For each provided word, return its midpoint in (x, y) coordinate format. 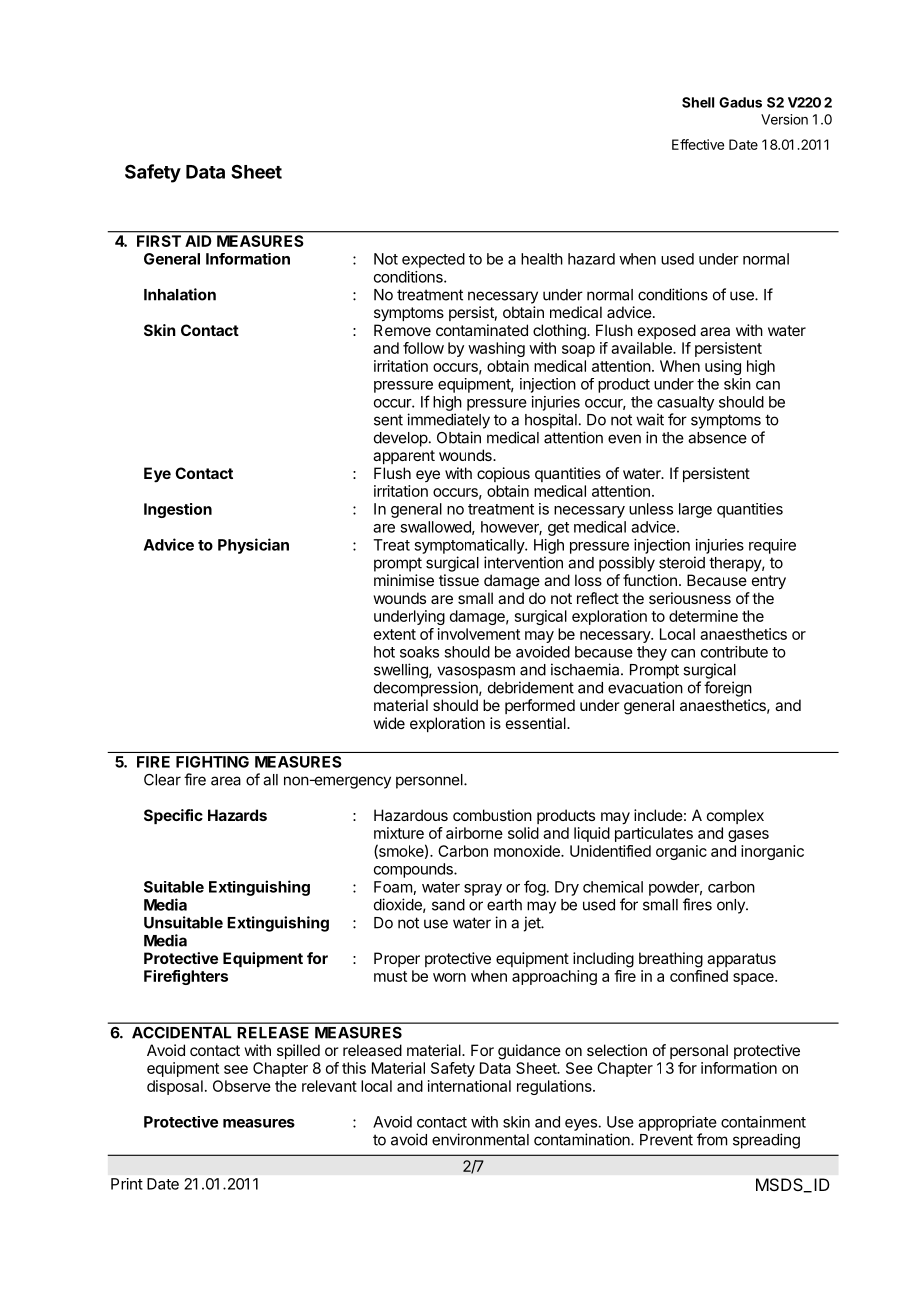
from (712, 1139)
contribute (734, 652)
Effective (698, 144)
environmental (480, 1139)
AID (198, 241)
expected (433, 260)
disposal (175, 1087)
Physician (253, 546)
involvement (479, 634)
